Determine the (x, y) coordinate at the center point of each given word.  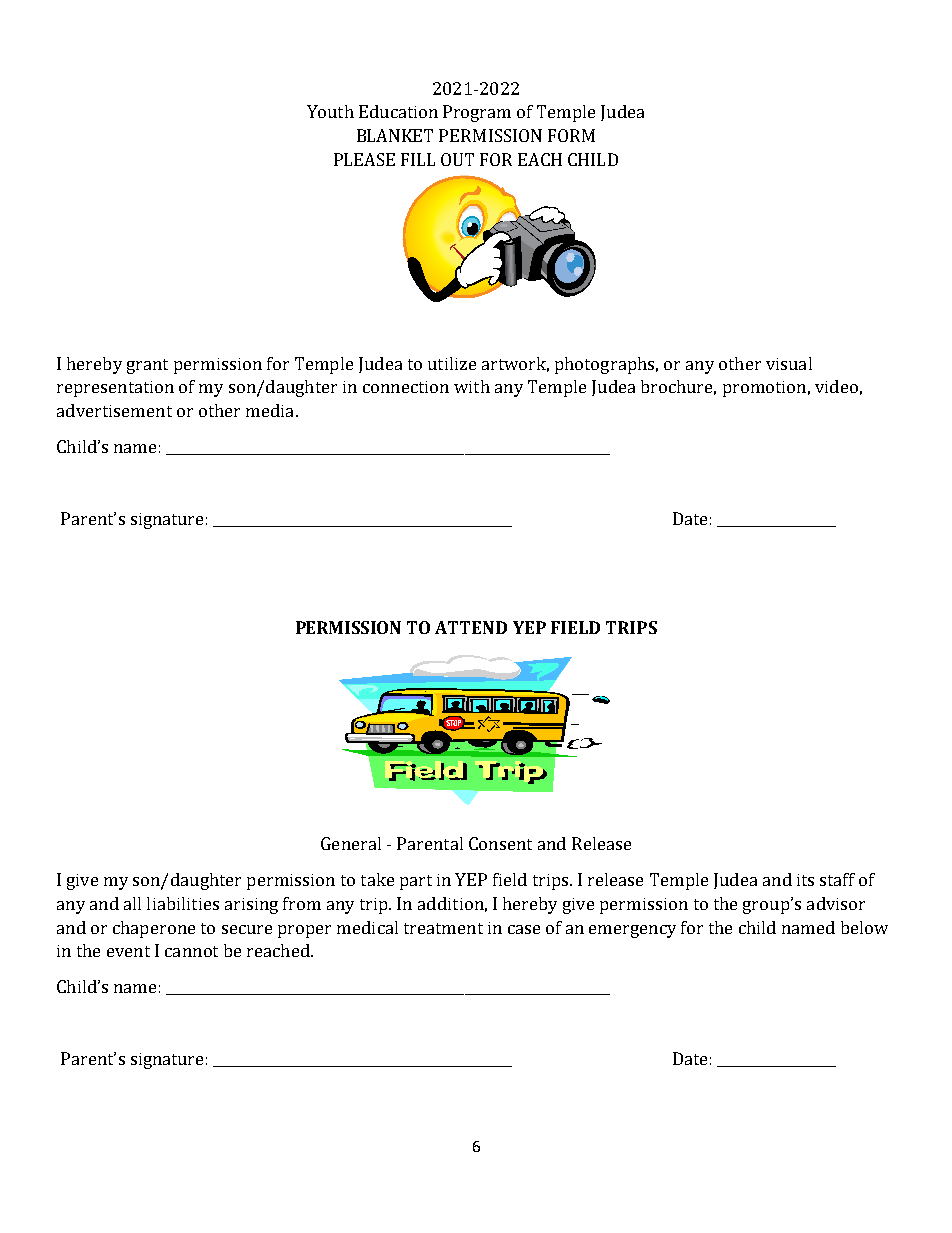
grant (147, 366)
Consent (500, 843)
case (524, 929)
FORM (571, 135)
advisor (836, 903)
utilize (452, 363)
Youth (330, 111)
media (269, 410)
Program (477, 113)
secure (247, 929)
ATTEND (471, 627)
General (351, 843)
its (805, 880)
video (836, 386)
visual (789, 363)
